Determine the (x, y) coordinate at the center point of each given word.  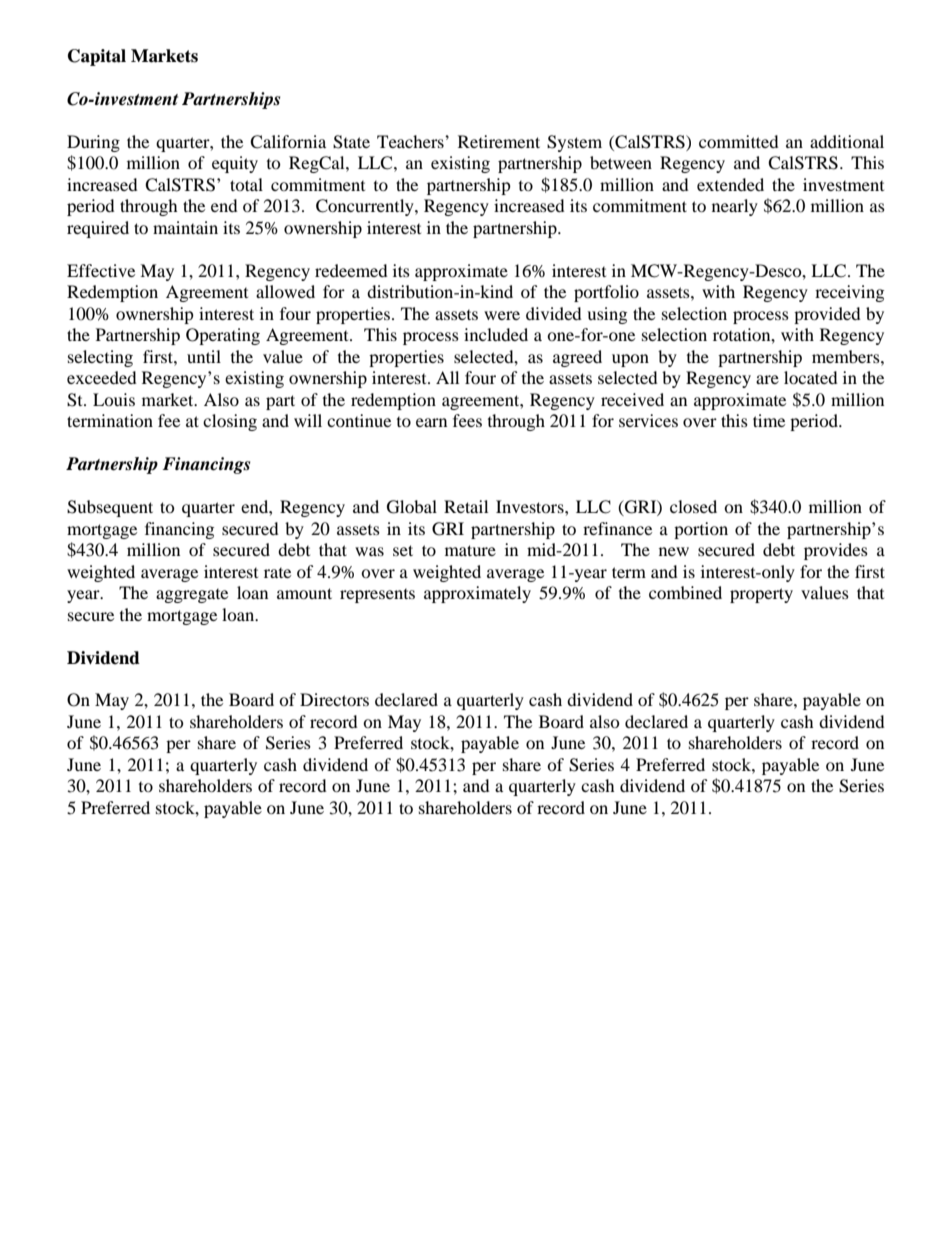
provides (836, 551)
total (246, 184)
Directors (334, 699)
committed (739, 141)
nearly (735, 207)
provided (827, 315)
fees (467, 420)
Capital (97, 57)
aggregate (192, 596)
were (502, 315)
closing (230, 422)
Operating (223, 336)
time (769, 420)
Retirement (499, 141)
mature (470, 550)
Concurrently (366, 207)
